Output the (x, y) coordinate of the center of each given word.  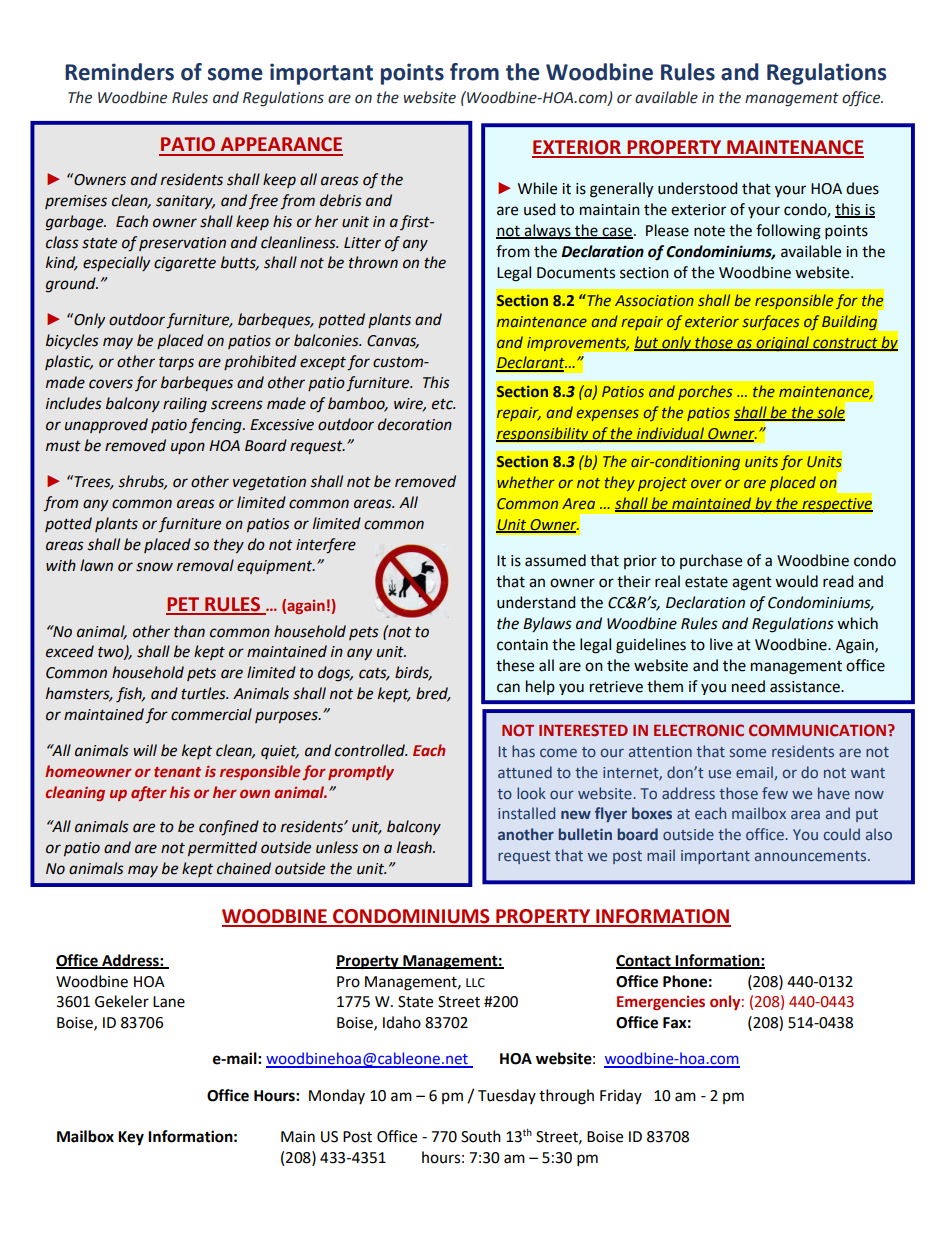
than (189, 631)
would (796, 581)
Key (131, 1138)
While (537, 188)
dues (862, 188)
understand (536, 602)
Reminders (119, 72)
